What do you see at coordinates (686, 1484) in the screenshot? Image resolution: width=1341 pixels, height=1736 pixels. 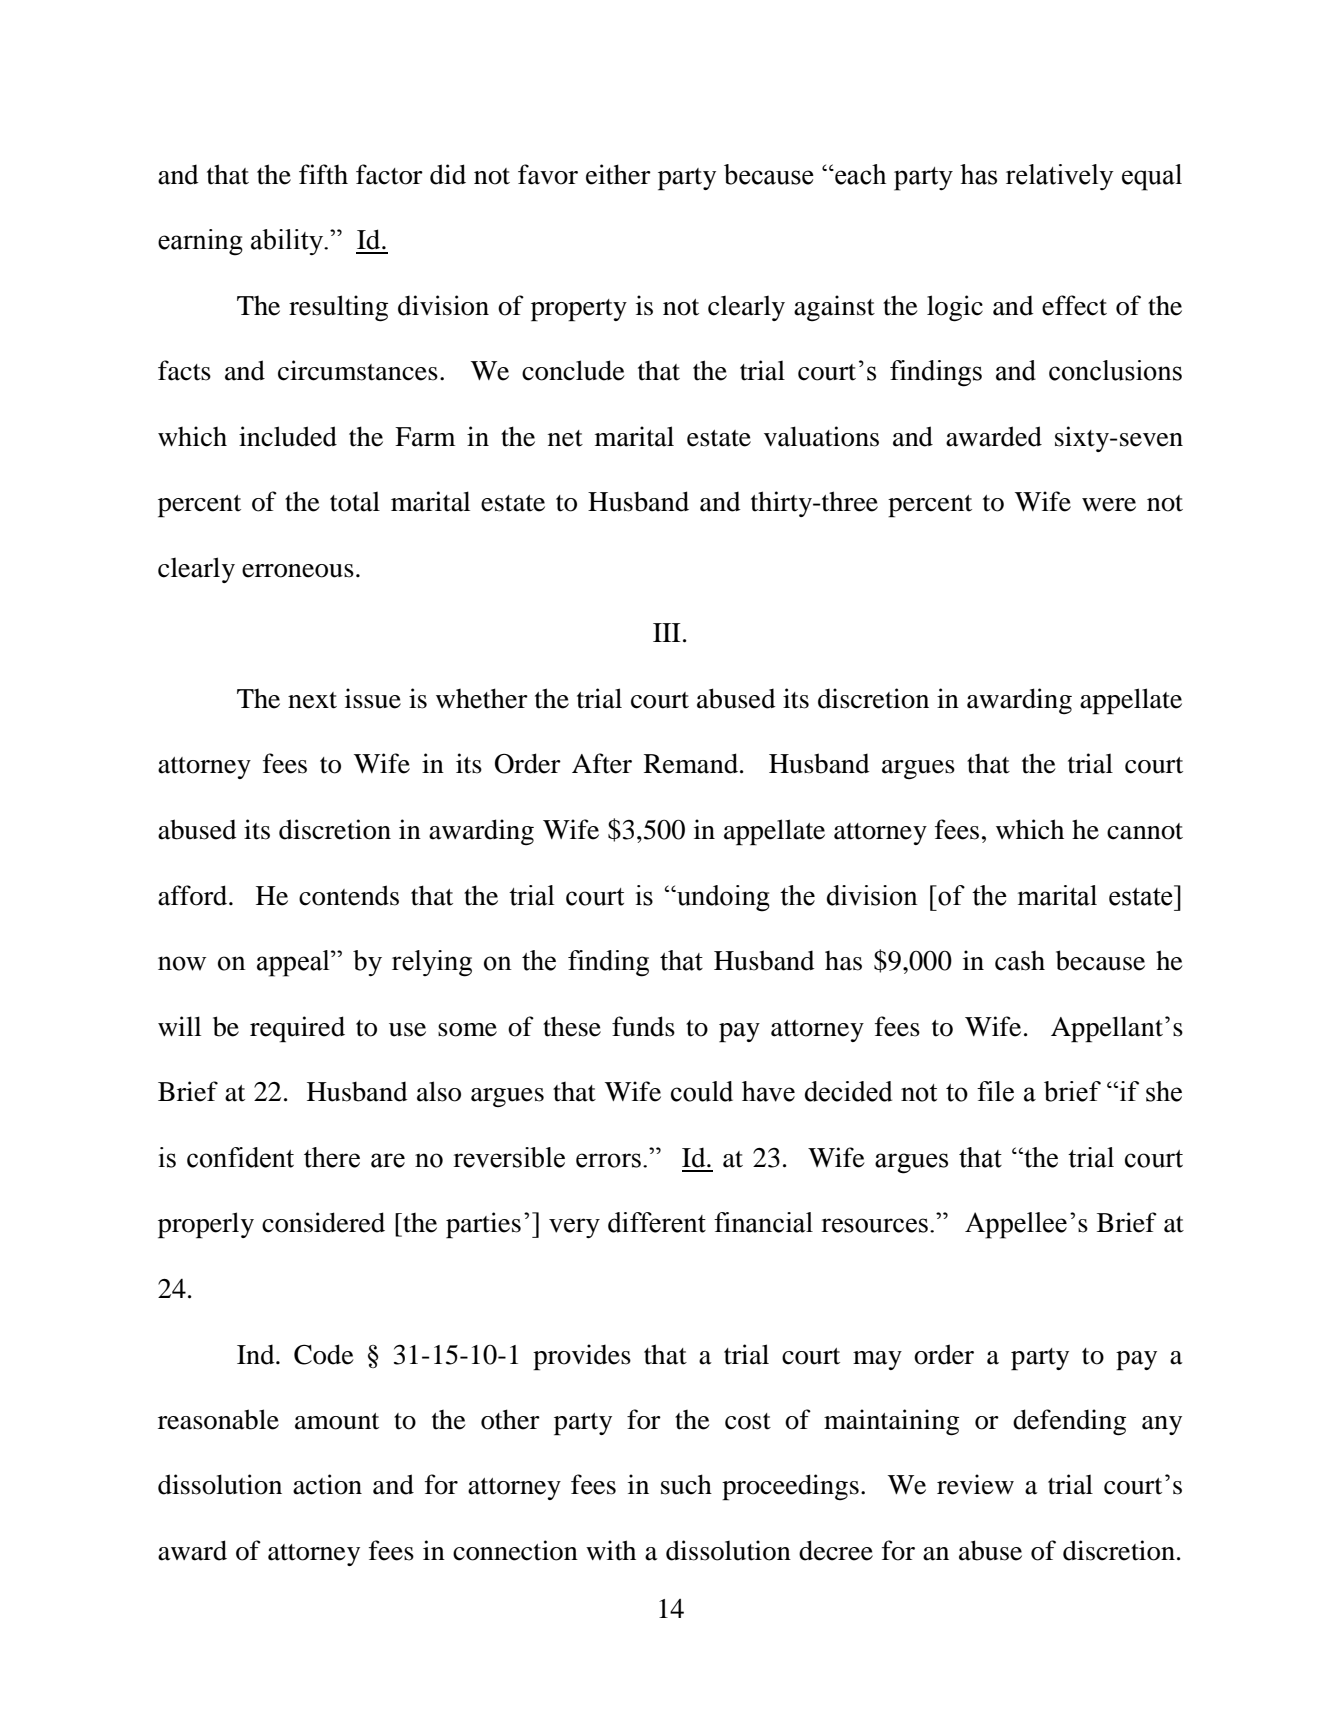 I see `such` at bounding box center [686, 1484].
